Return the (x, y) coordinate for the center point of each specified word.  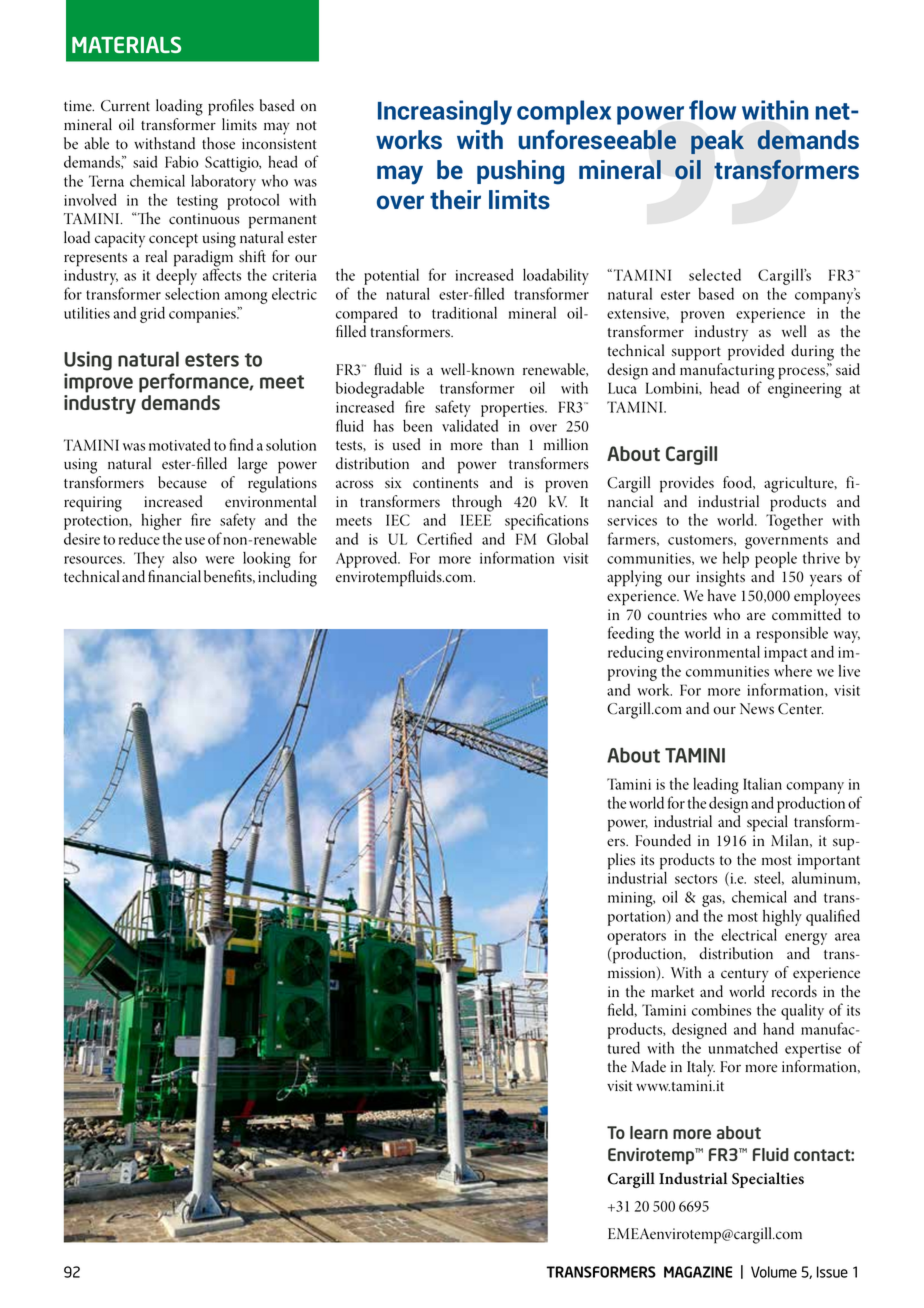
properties (513, 409)
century (745, 976)
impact (785, 654)
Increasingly (445, 112)
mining (631, 899)
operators (636, 938)
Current (125, 106)
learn (649, 1132)
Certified (444, 538)
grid (152, 314)
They (149, 560)
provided (756, 352)
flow (712, 110)
